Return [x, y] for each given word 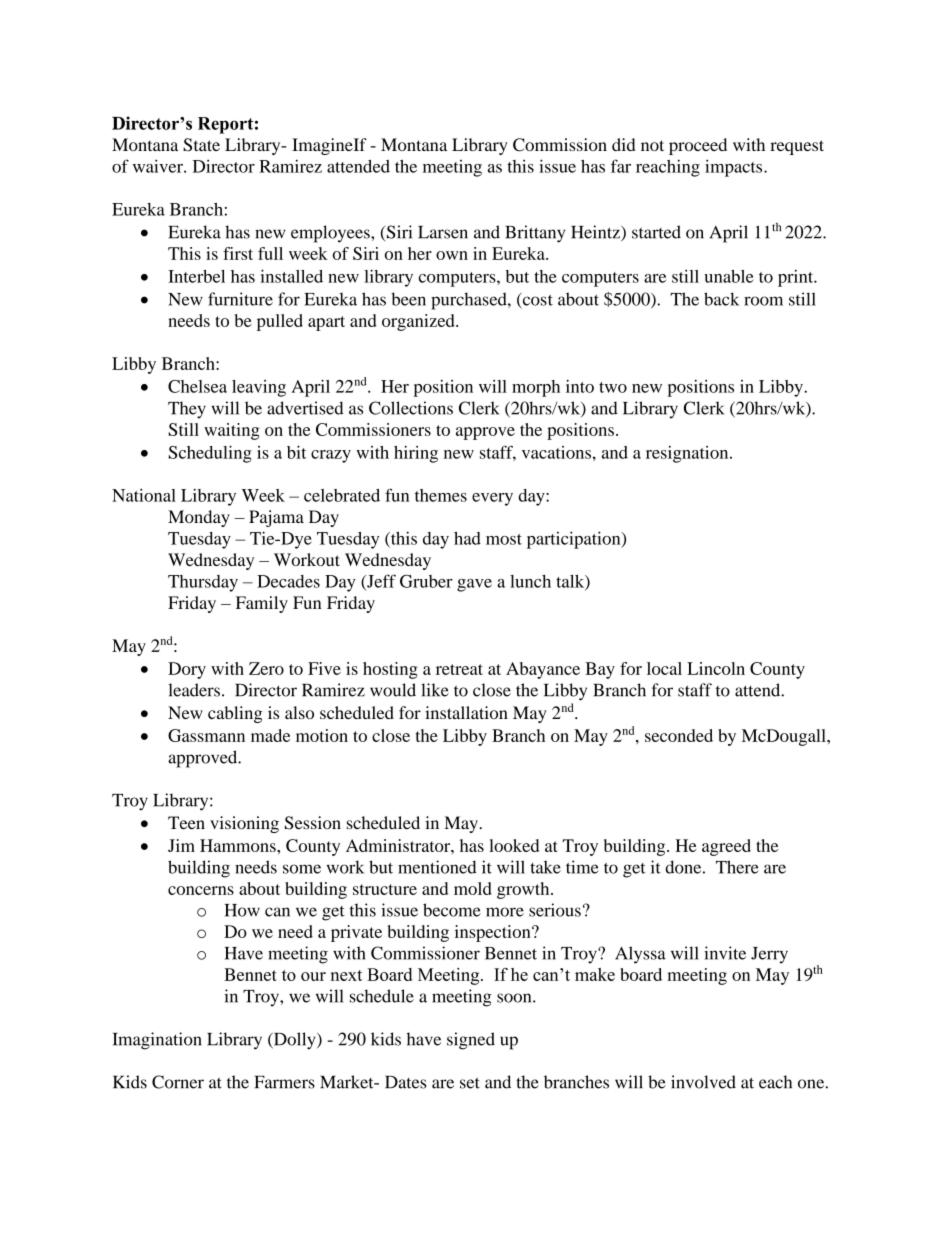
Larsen [443, 232]
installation [466, 712]
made [270, 735]
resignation [688, 454]
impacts [735, 168]
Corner [178, 1082]
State [201, 145]
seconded [679, 735]
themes [441, 495]
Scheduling [210, 454]
